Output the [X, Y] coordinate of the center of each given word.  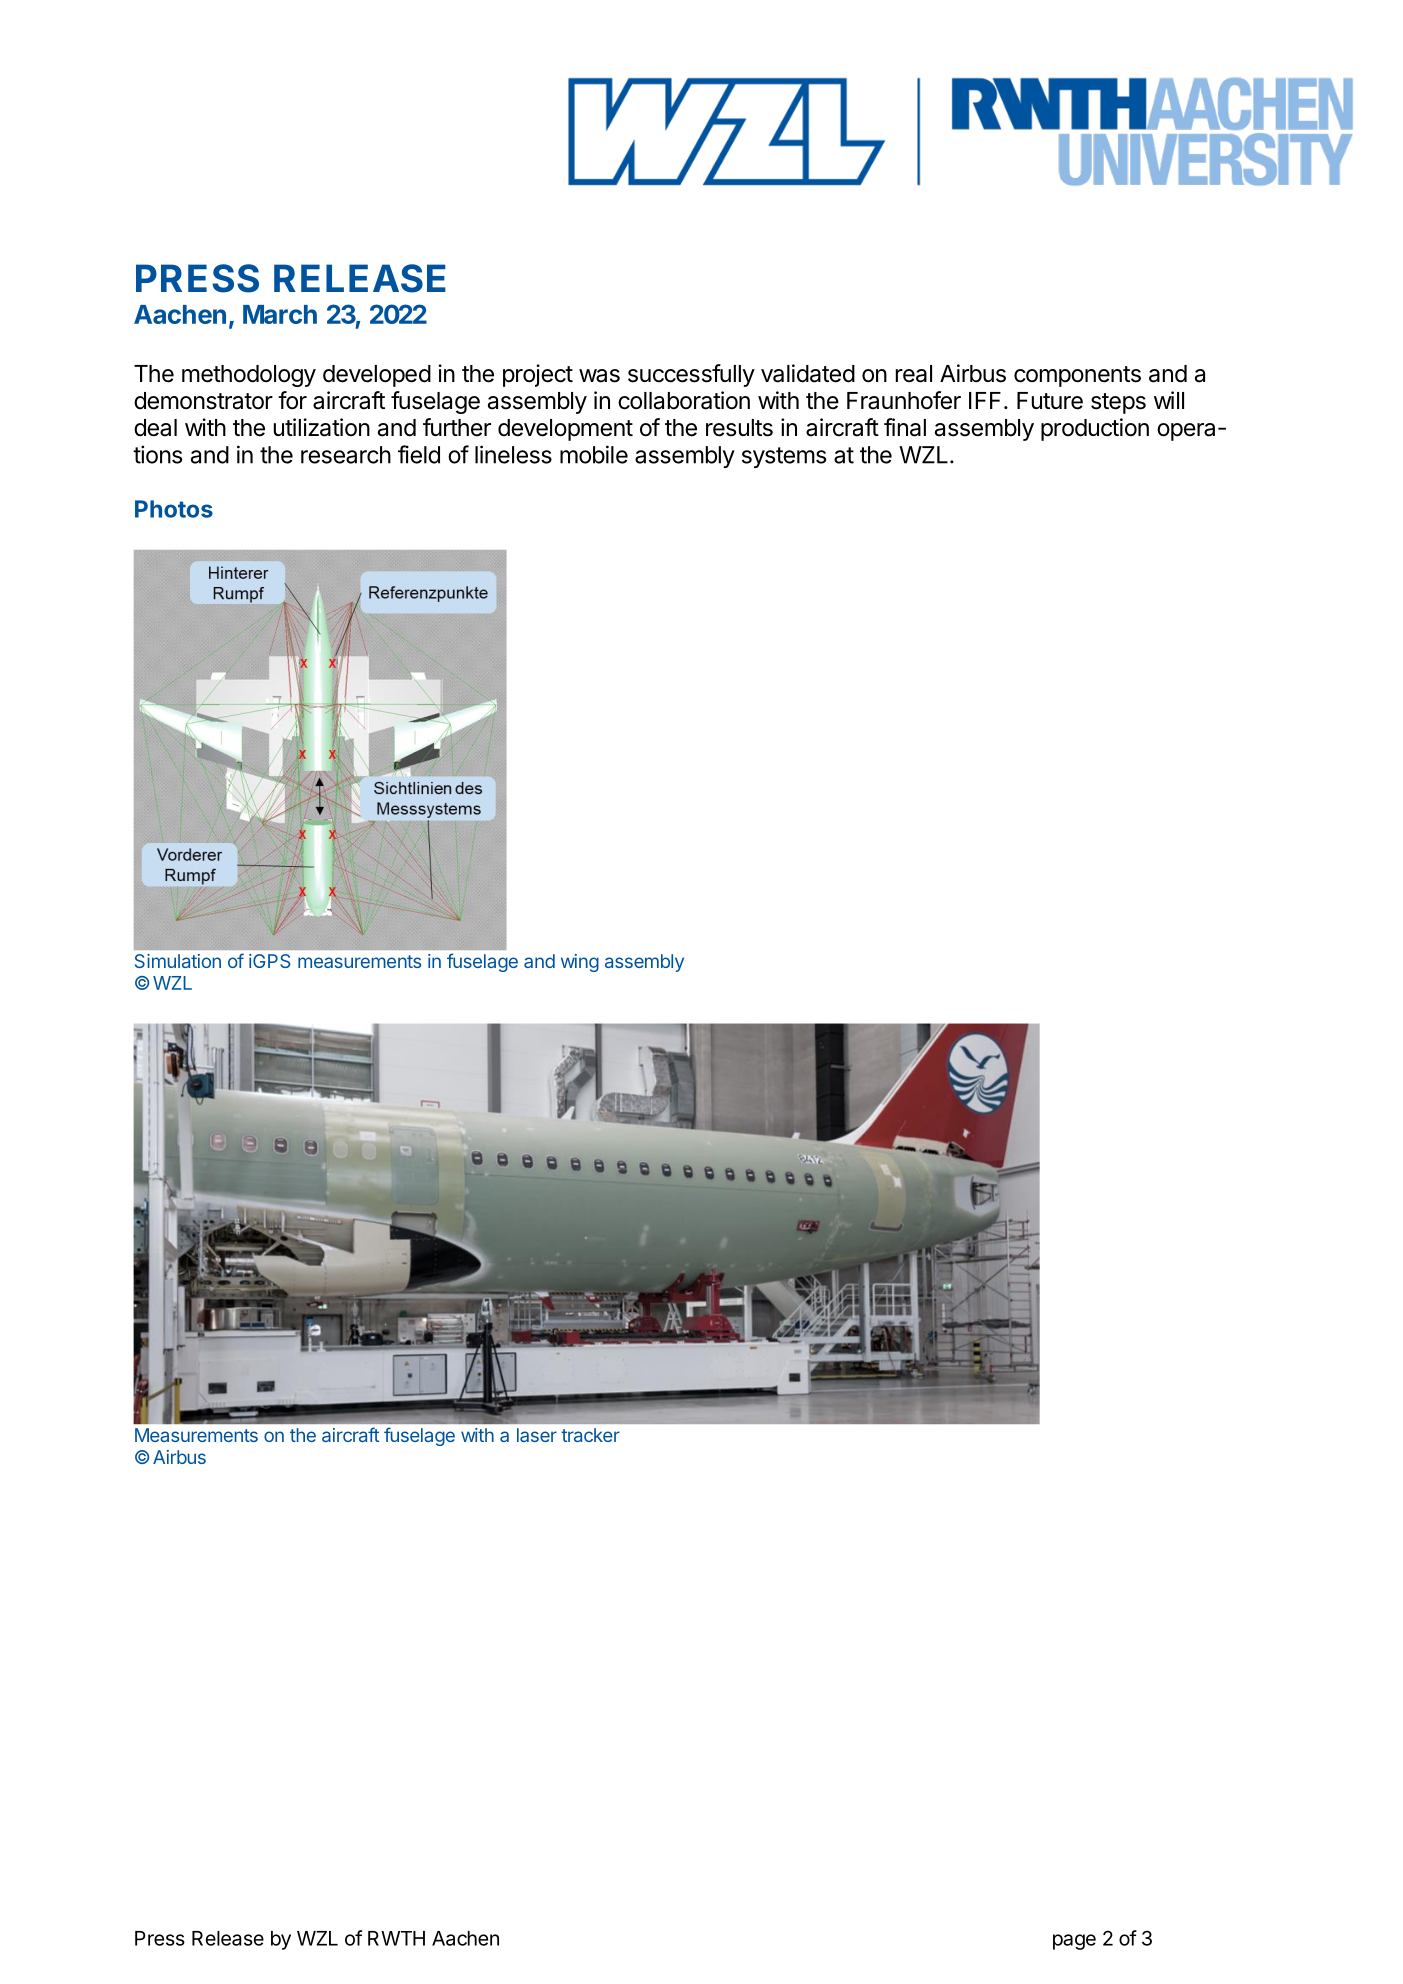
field [419, 454]
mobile [594, 454]
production [1095, 429]
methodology [249, 376]
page [1074, 1942]
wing [580, 963]
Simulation [178, 961]
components [1077, 376]
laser [537, 1435]
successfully [691, 375]
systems [784, 457]
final [905, 427]
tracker [590, 1435]
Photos [174, 509]
